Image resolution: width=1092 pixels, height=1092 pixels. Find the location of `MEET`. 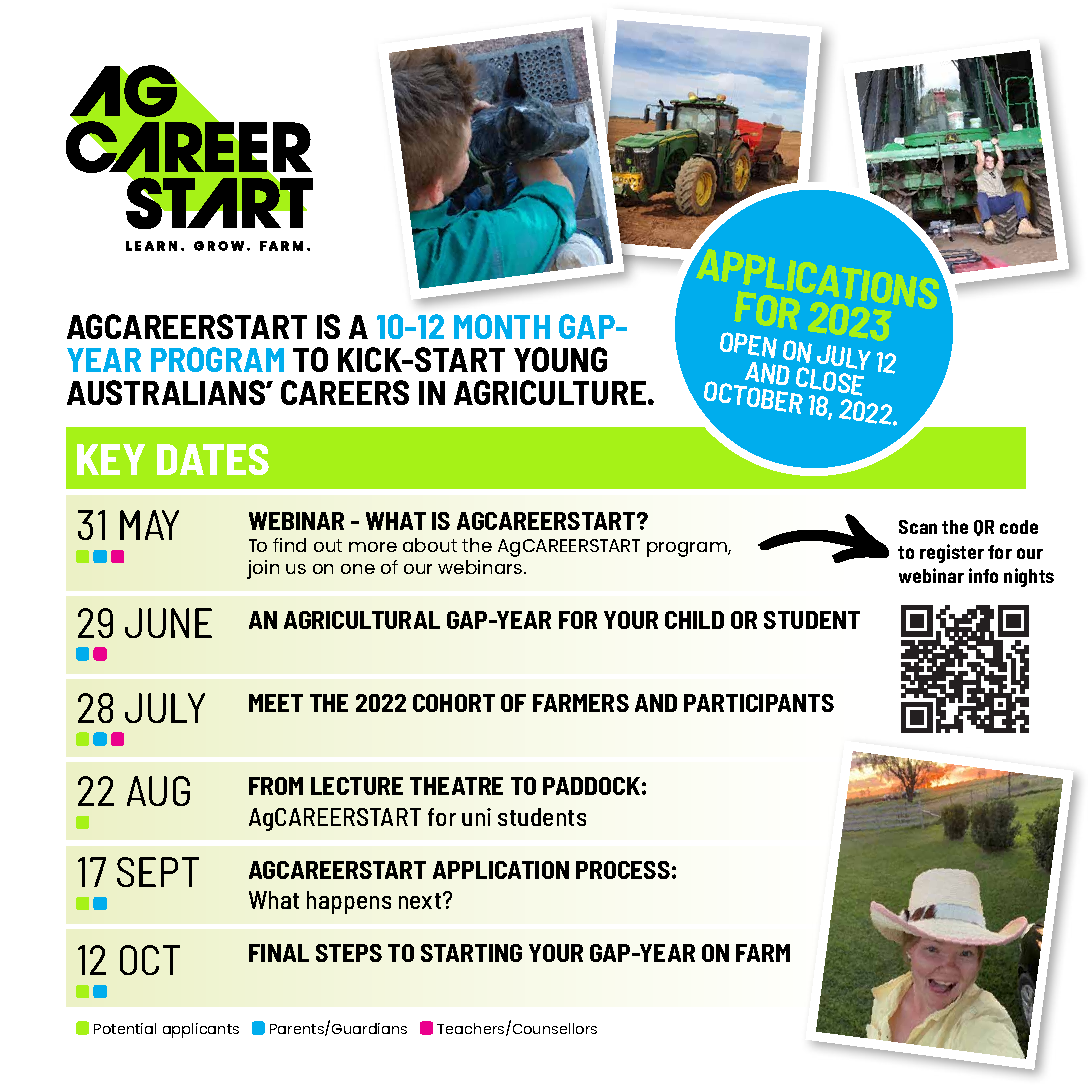

MEET is located at coordinates (276, 703).
